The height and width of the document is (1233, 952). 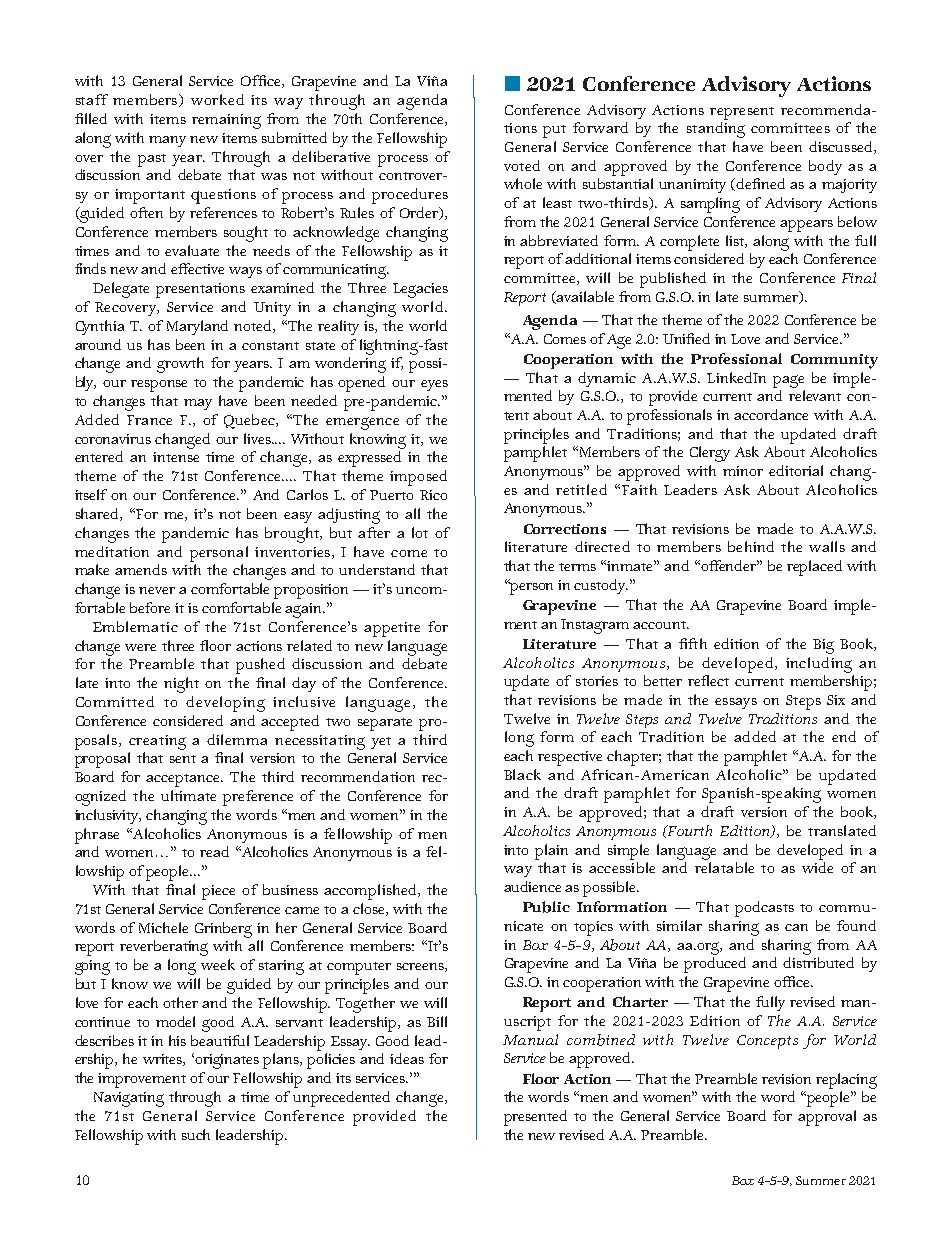 What do you see at coordinates (836, 700) in the document?
I see `Six` at bounding box center [836, 700].
